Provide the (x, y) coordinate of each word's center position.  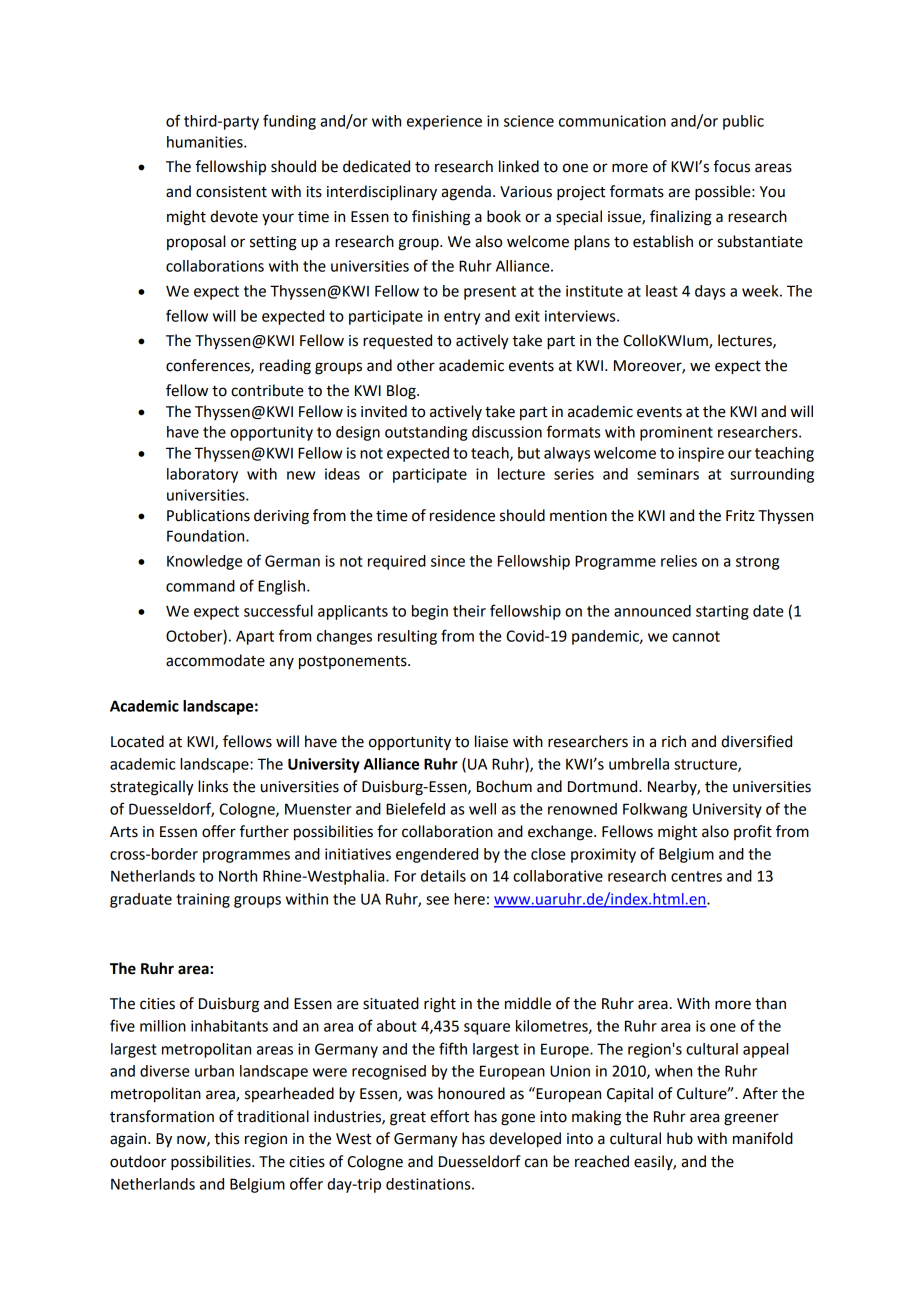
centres (696, 876)
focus (732, 166)
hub (680, 1138)
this (226, 1138)
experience (444, 122)
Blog (402, 392)
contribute (267, 390)
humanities (206, 142)
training (203, 900)
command (200, 586)
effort (449, 1116)
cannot (696, 636)
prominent (676, 433)
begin (430, 612)
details (443, 876)
